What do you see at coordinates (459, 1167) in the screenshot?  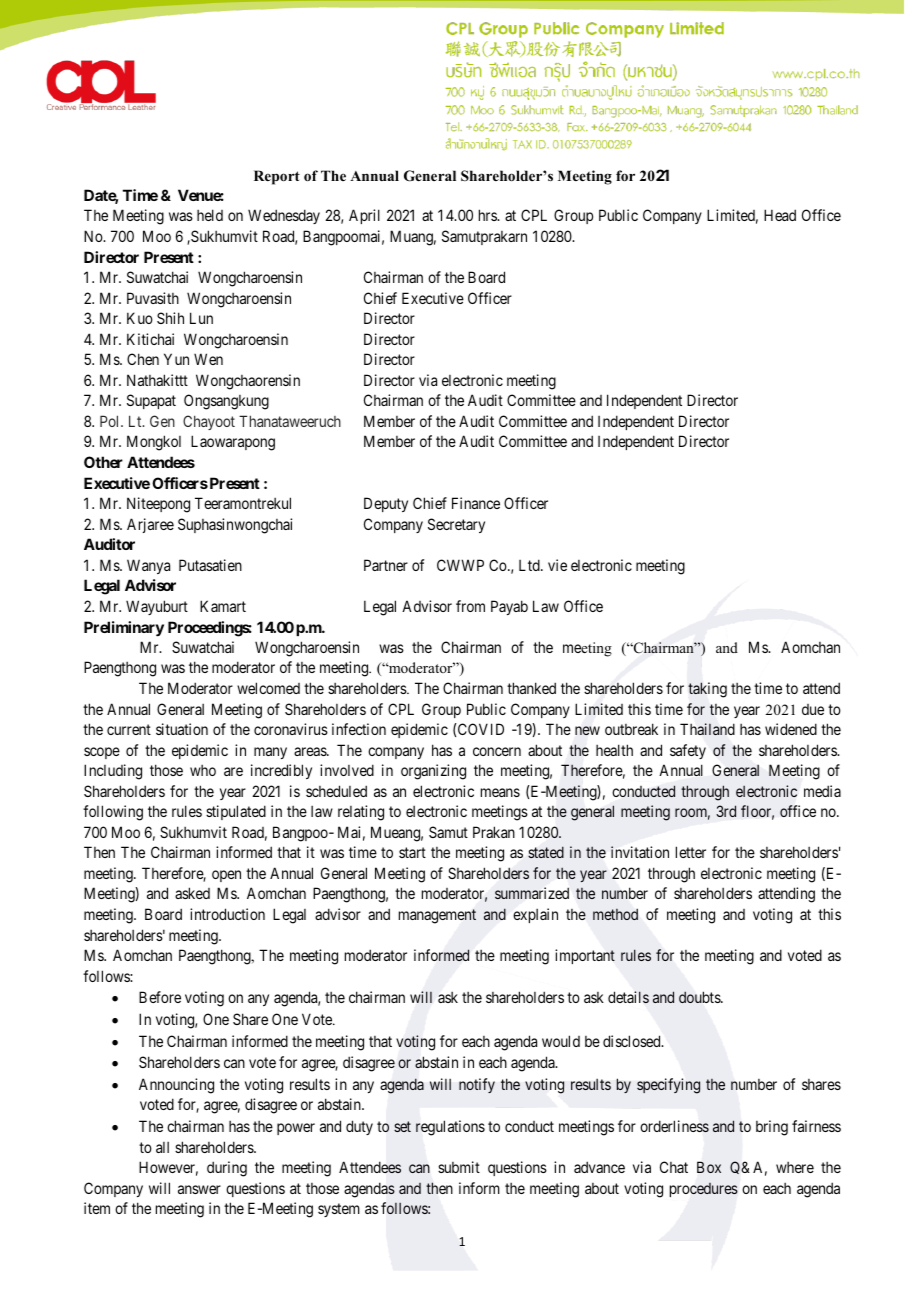 I see `submit` at bounding box center [459, 1167].
